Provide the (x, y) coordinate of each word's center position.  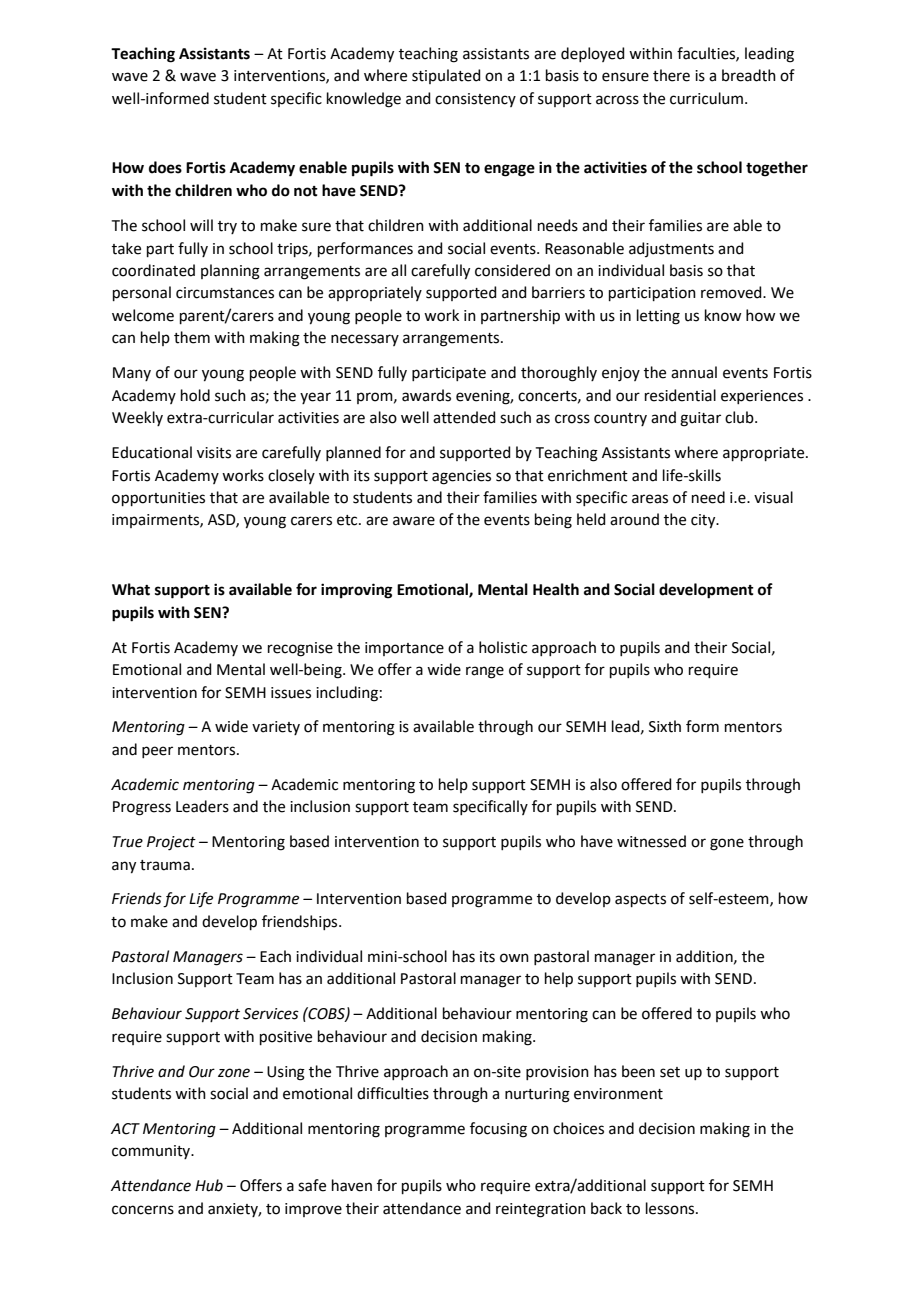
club (740, 417)
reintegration (541, 1210)
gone (727, 844)
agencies (461, 477)
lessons (671, 1208)
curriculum (706, 98)
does (165, 167)
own (514, 958)
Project (171, 843)
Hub (209, 1185)
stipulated (446, 76)
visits (214, 453)
